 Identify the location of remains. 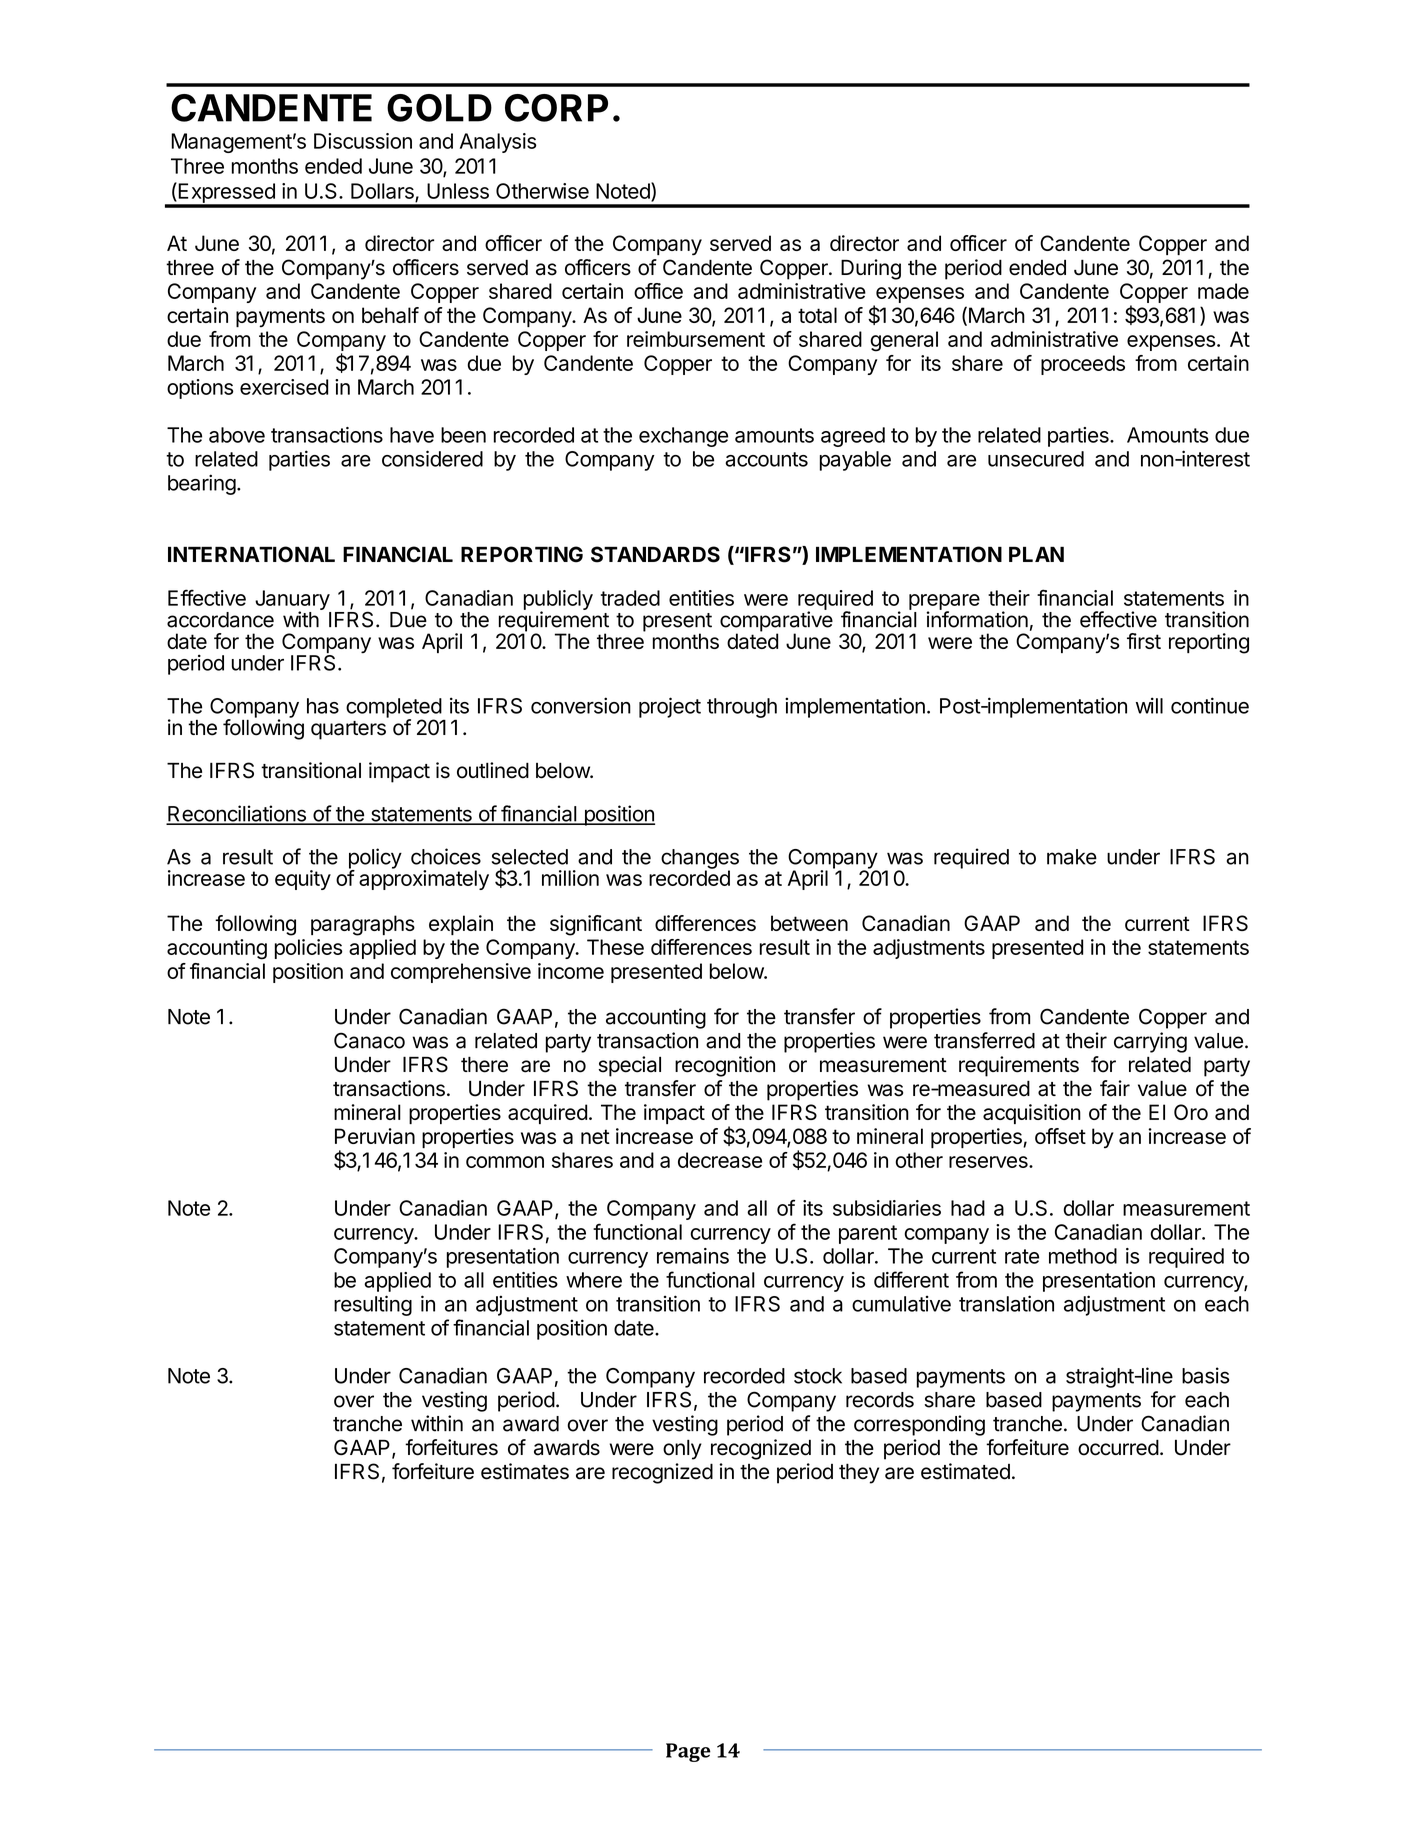
(693, 1256).
